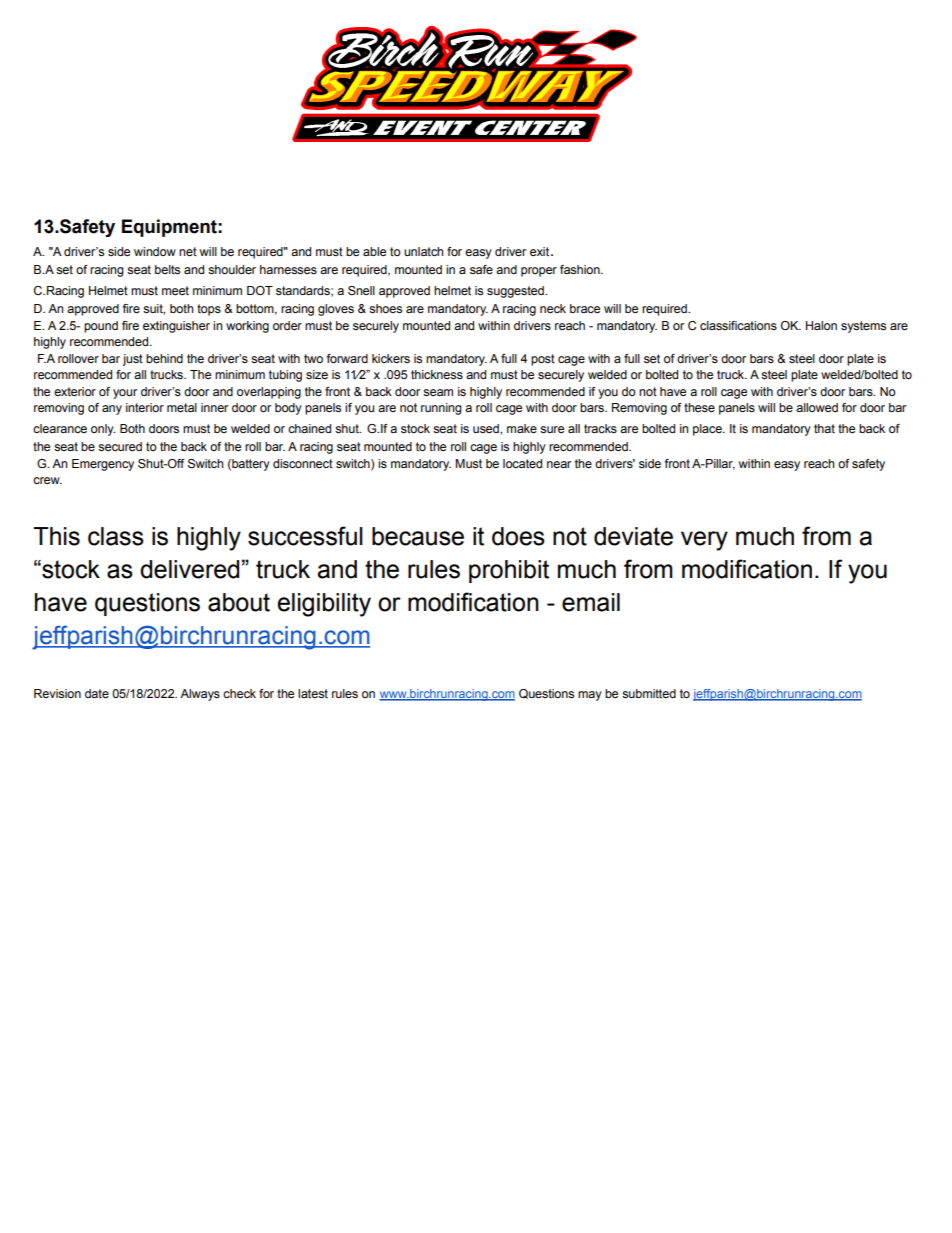  I want to click on belts, so click(167, 269).
